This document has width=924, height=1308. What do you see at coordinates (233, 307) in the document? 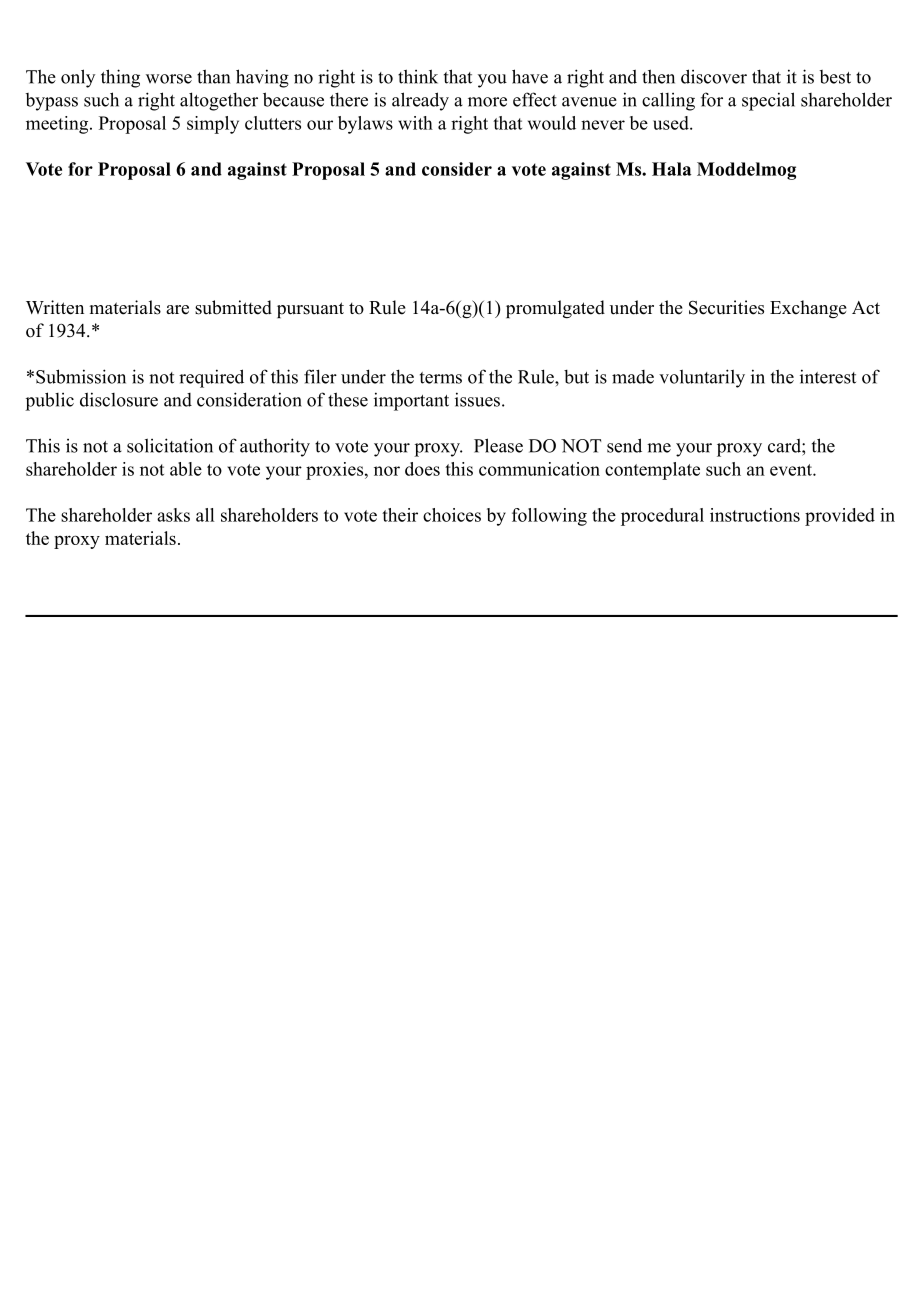
I see `submitted` at bounding box center [233, 307].
